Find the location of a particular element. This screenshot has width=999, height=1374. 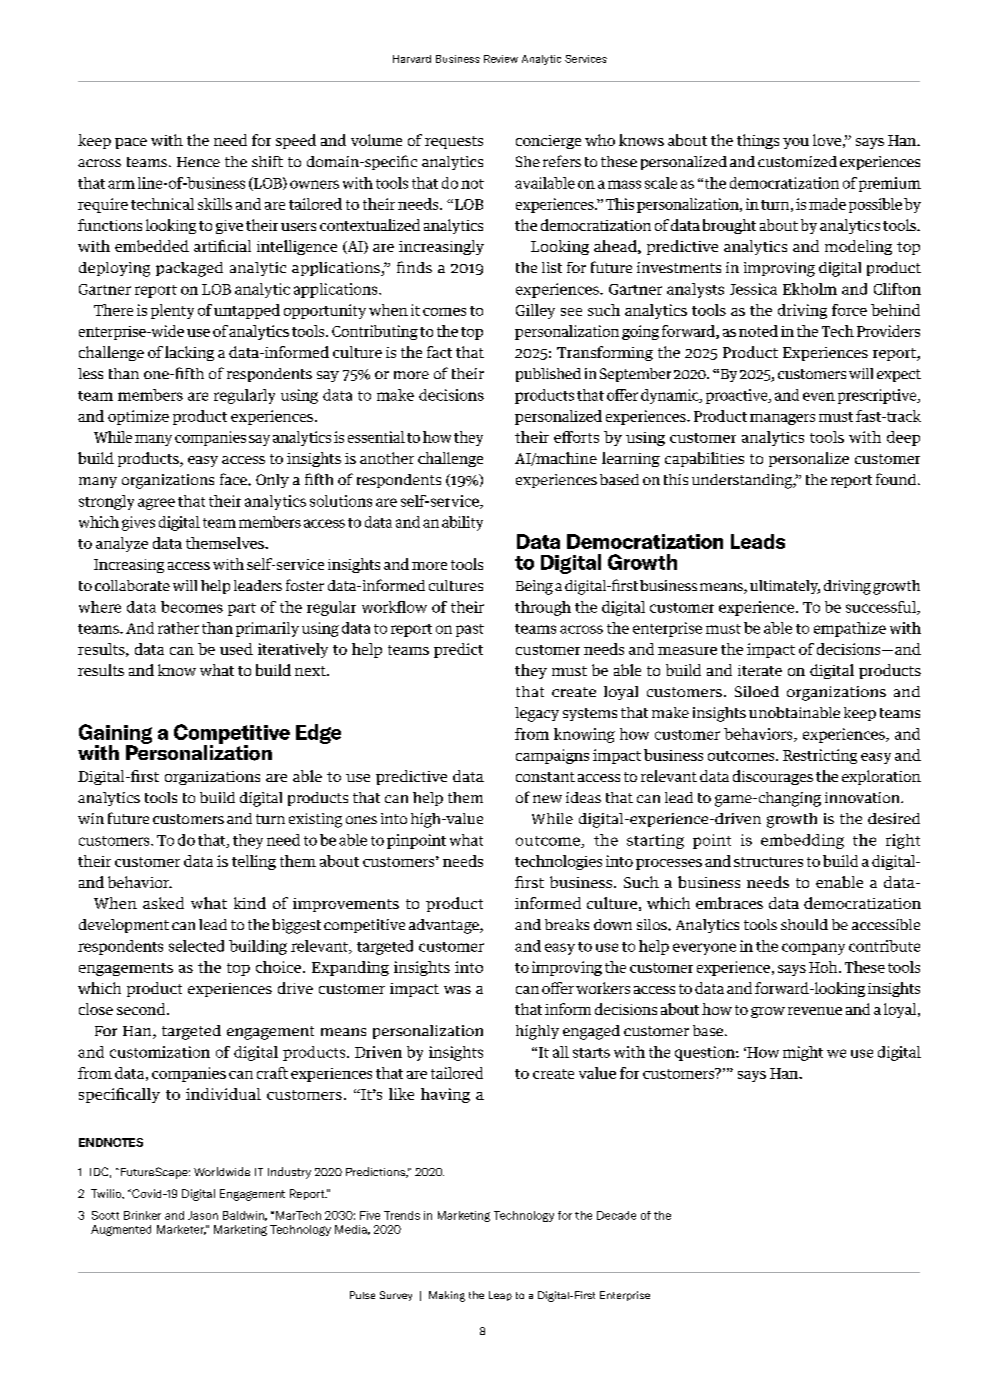

Review is located at coordinates (501, 59).
